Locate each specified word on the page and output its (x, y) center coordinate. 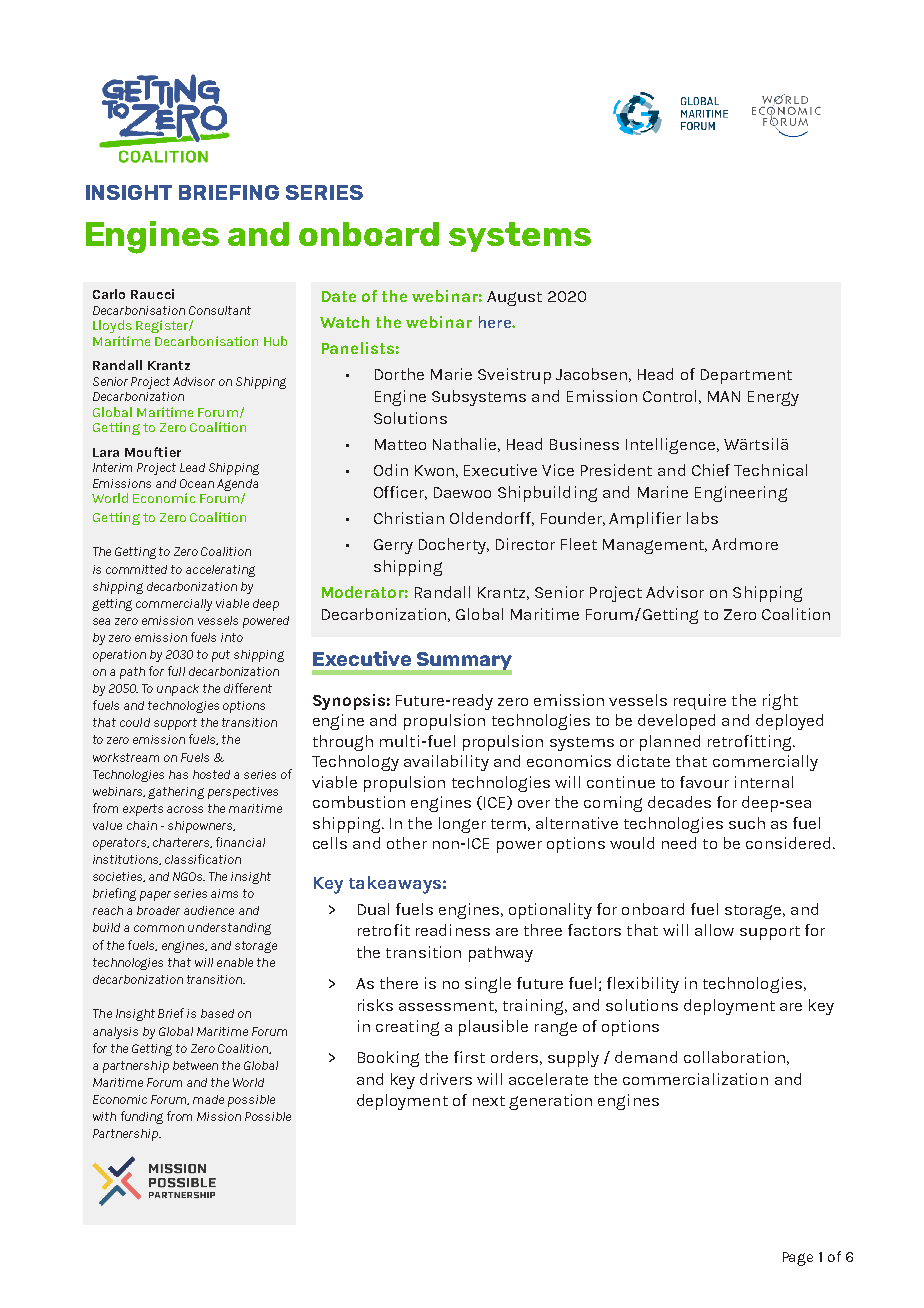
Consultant (220, 310)
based (217, 1013)
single (488, 985)
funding (142, 1117)
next (489, 1101)
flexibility (643, 985)
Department (746, 376)
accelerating (220, 571)
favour (704, 782)
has (178, 774)
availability (446, 763)
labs (702, 518)
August (514, 298)
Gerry (393, 546)
